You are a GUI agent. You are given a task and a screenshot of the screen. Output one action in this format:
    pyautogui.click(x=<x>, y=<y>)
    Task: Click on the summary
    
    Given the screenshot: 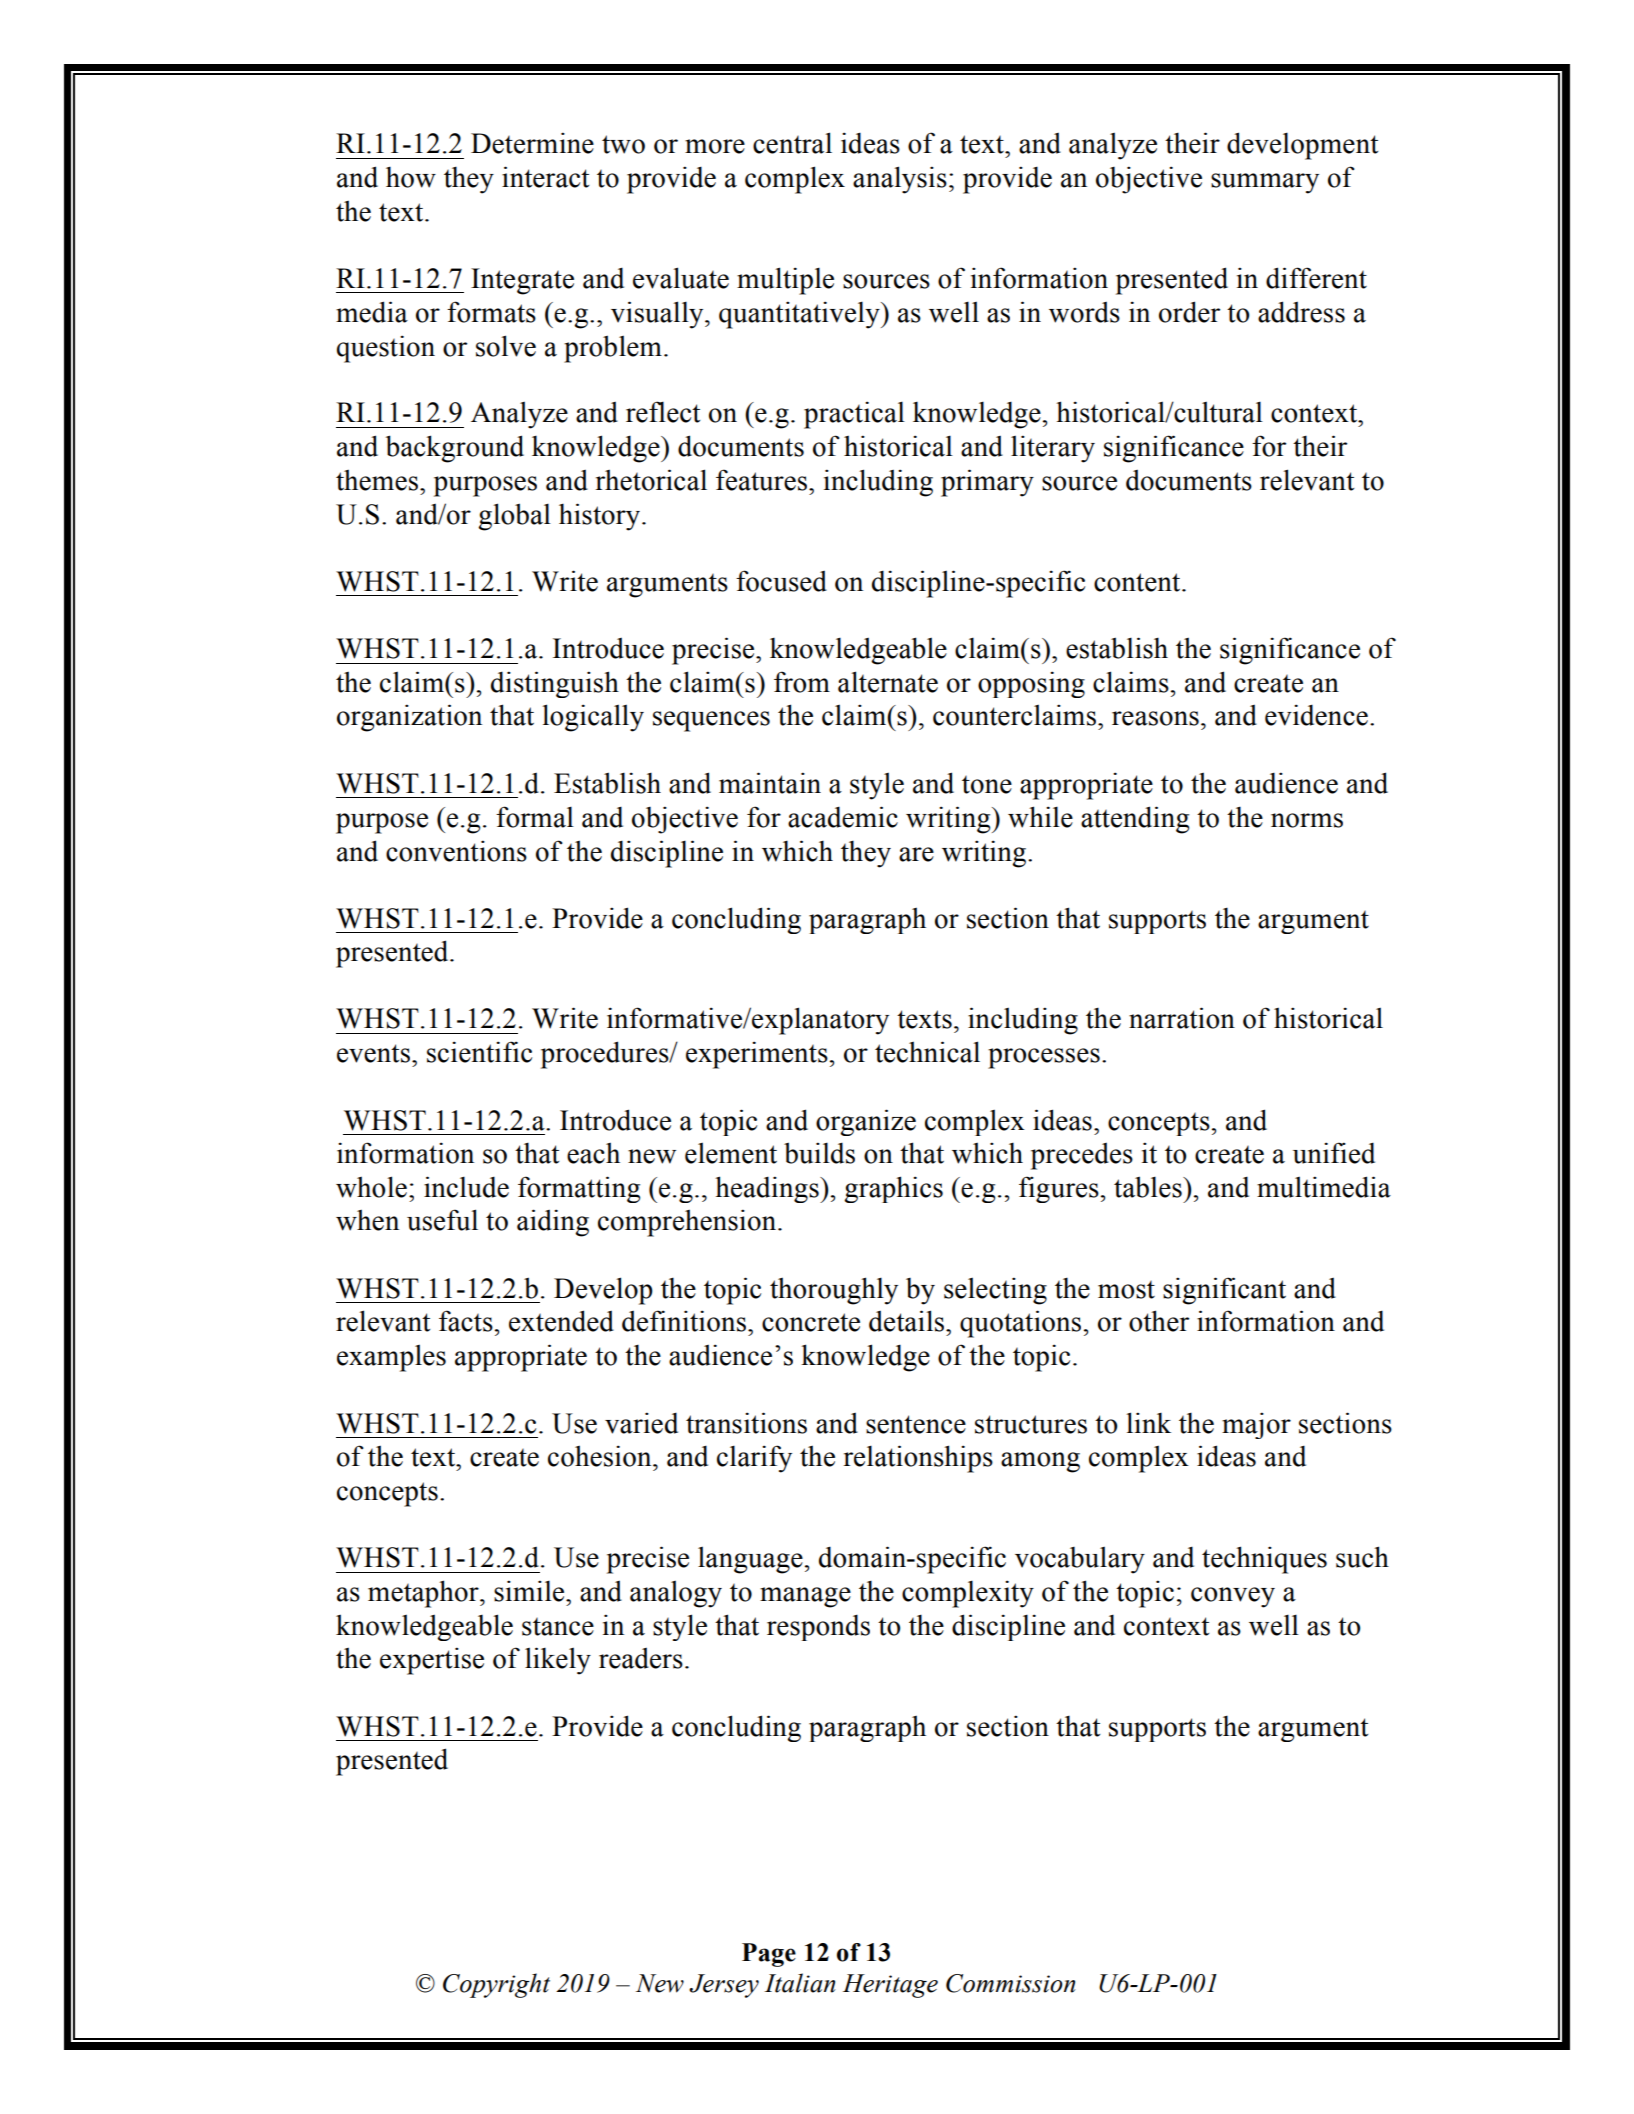 What is the action you would take?
    pyautogui.click(x=1265, y=183)
